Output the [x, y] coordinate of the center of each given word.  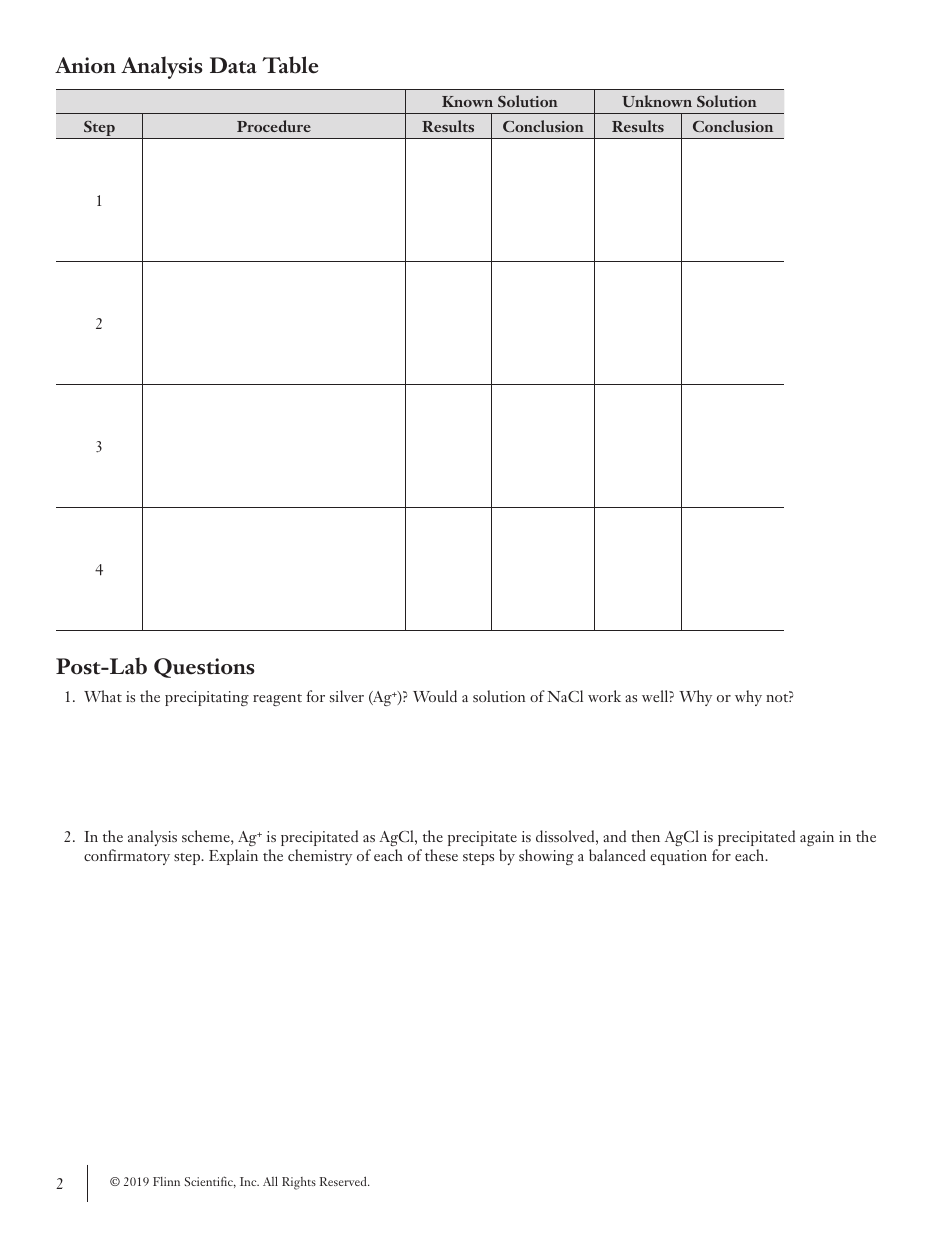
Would [435, 696]
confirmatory [127, 857]
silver [347, 696]
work [604, 696]
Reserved [344, 1181]
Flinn [166, 1181]
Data [233, 65]
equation [678, 857]
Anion [85, 65]
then [645, 836]
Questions [204, 668]
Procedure [274, 126]
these [441, 855]
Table [290, 65]
